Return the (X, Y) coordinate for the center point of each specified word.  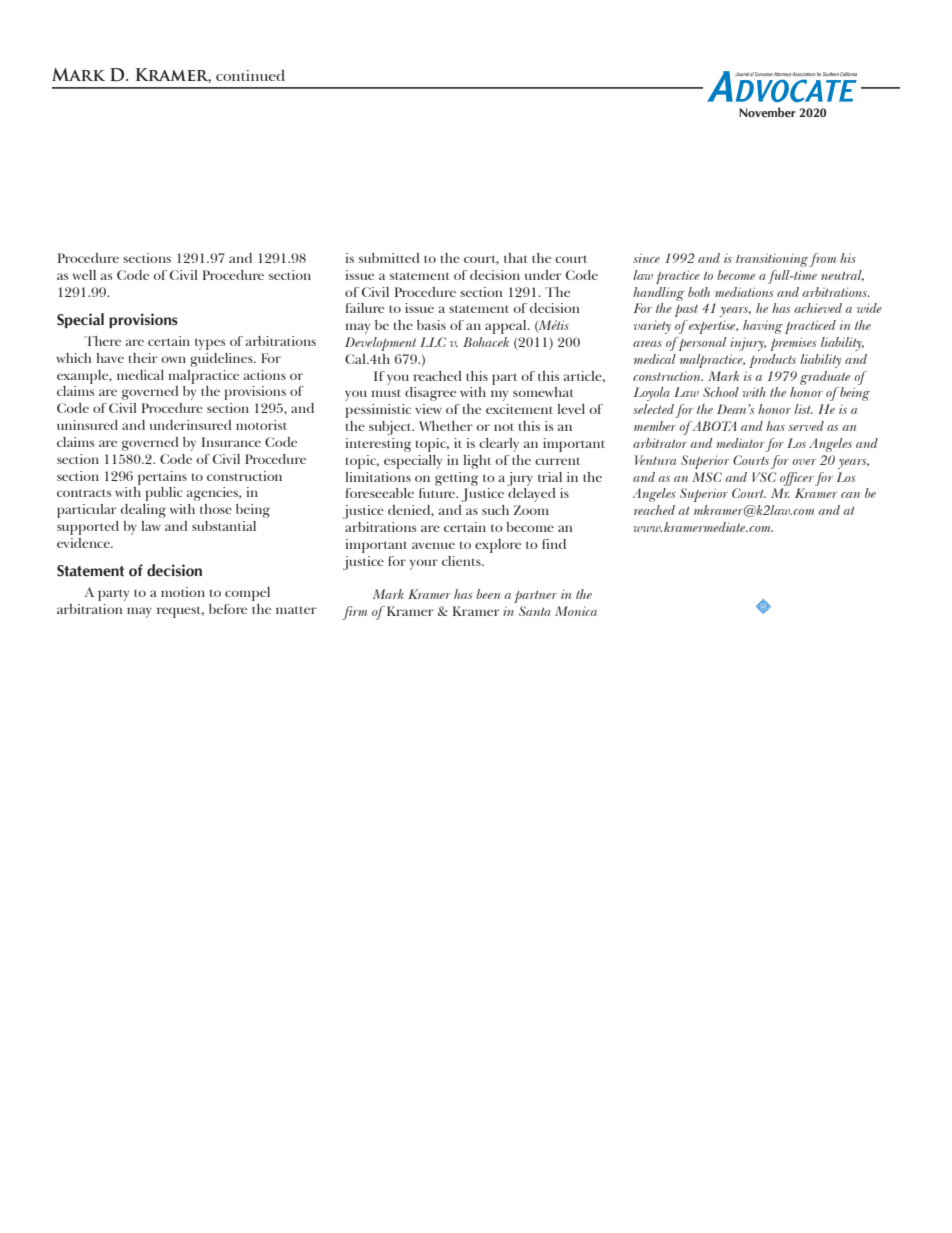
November (767, 112)
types (210, 344)
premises (793, 344)
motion (183, 592)
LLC (433, 342)
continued (250, 75)
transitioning (772, 260)
